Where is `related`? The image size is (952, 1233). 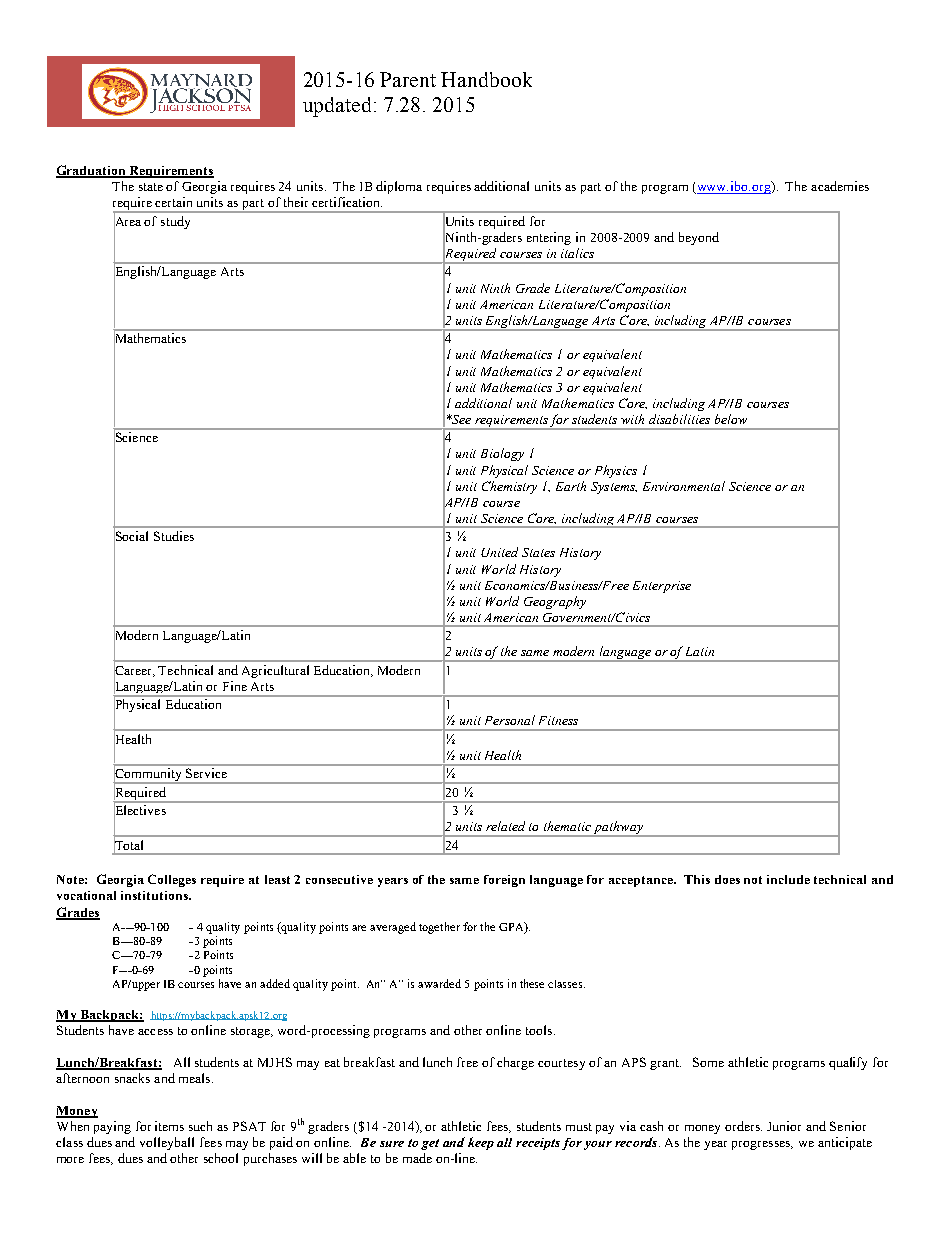 related is located at coordinates (505, 826).
